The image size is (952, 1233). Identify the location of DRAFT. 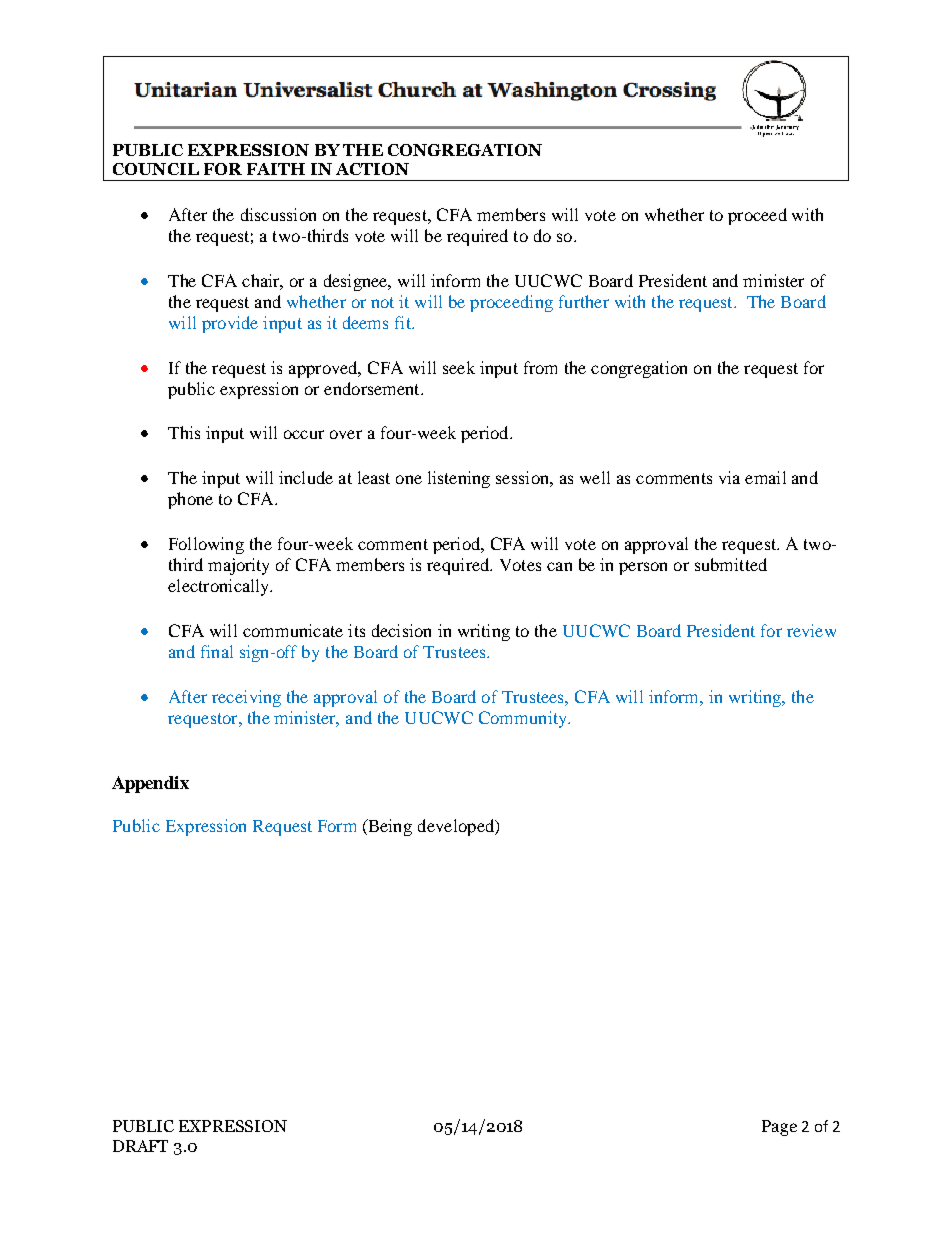
(140, 1146).
